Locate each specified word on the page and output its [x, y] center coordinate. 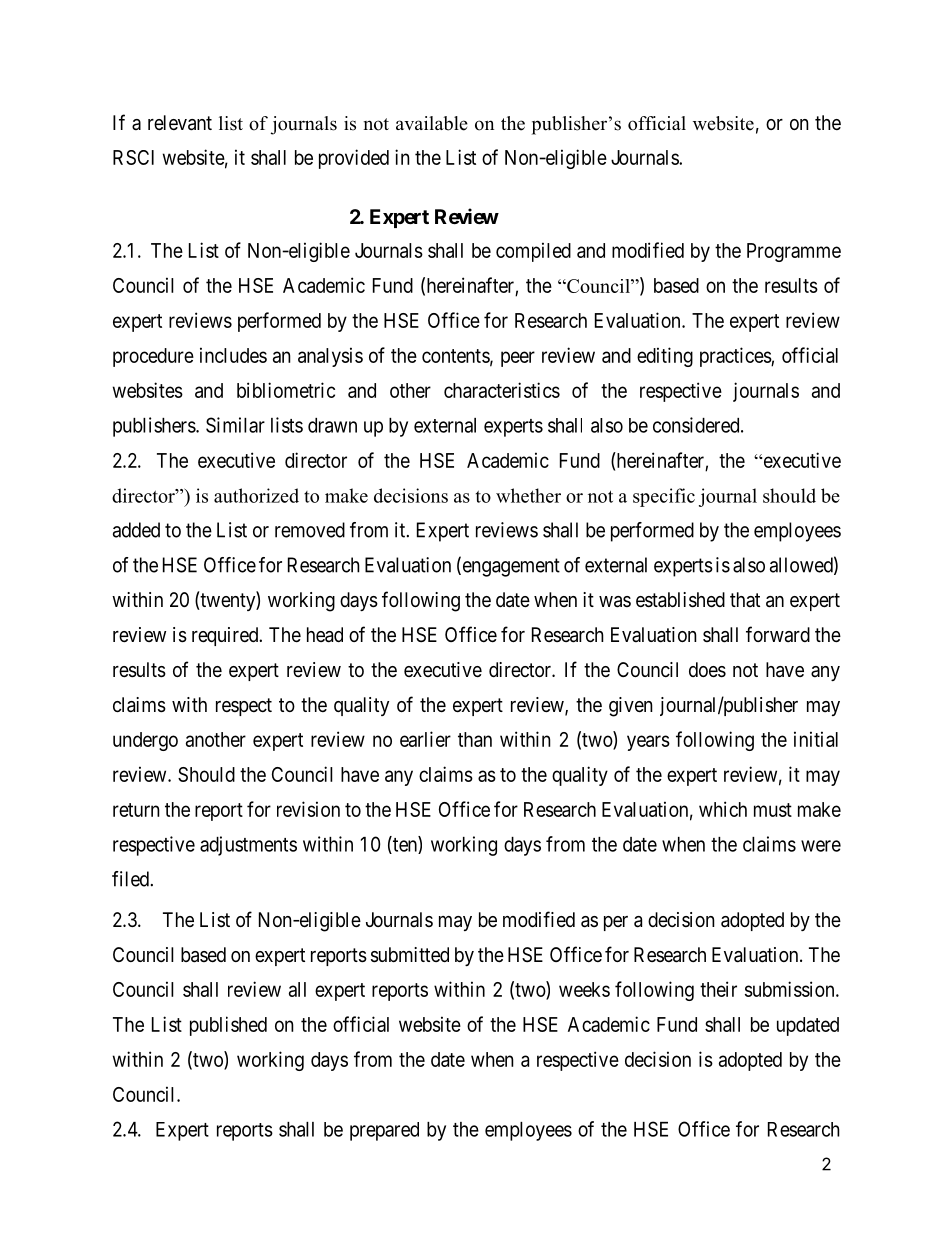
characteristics [502, 390]
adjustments [248, 846]
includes [233, 355]
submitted [410, 955]
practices [736, 357]
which [723, 809]
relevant [180, 123]
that [745, 599]
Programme [794, 252]
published [228, 1026]
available [432, 123]
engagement [510, 567]
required [226, 636]
